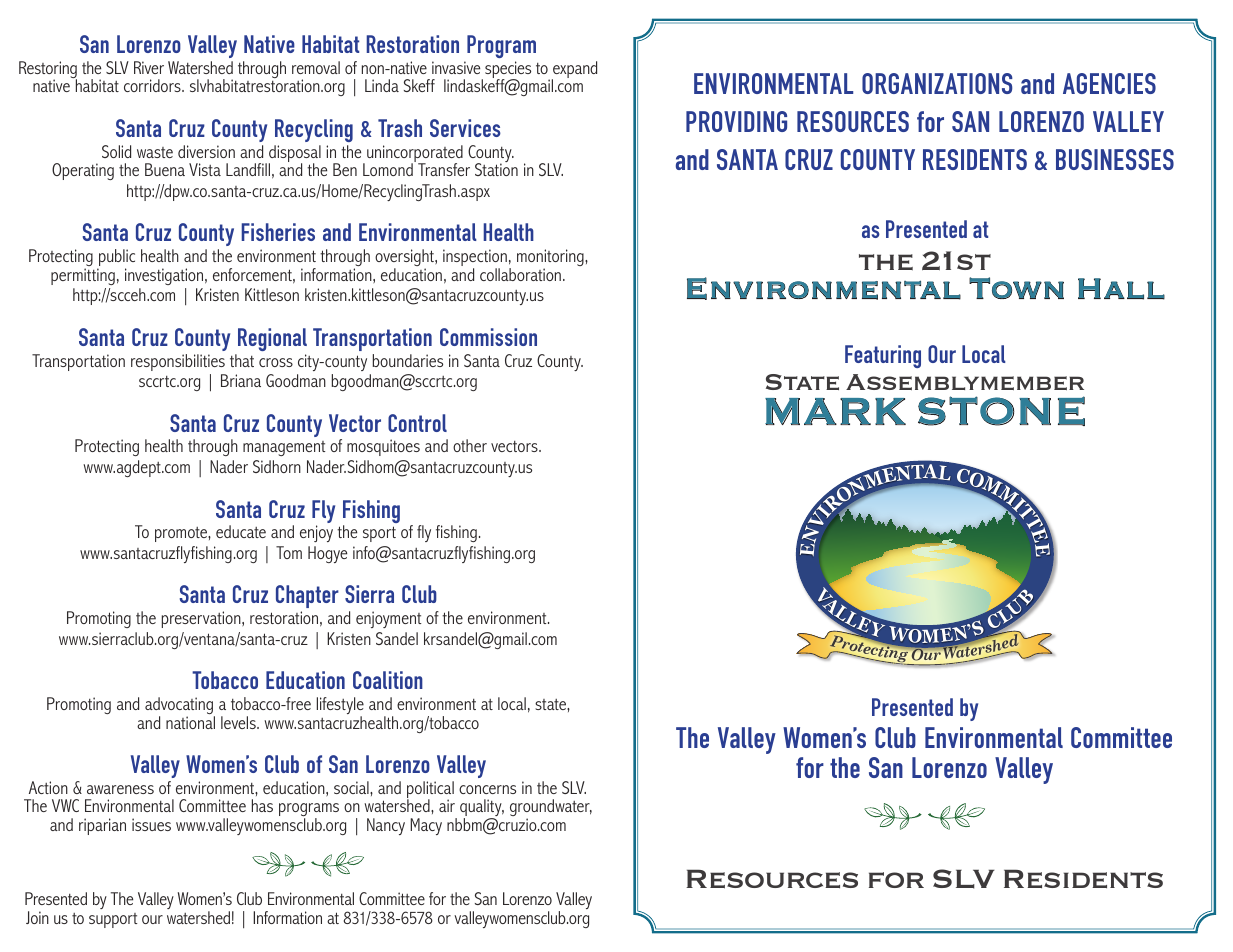 The image size is (1233, 952). What do you see at coordinates (388, 680) in the screenshot?
I see `Coalition` at bounding box center [388, 680].
